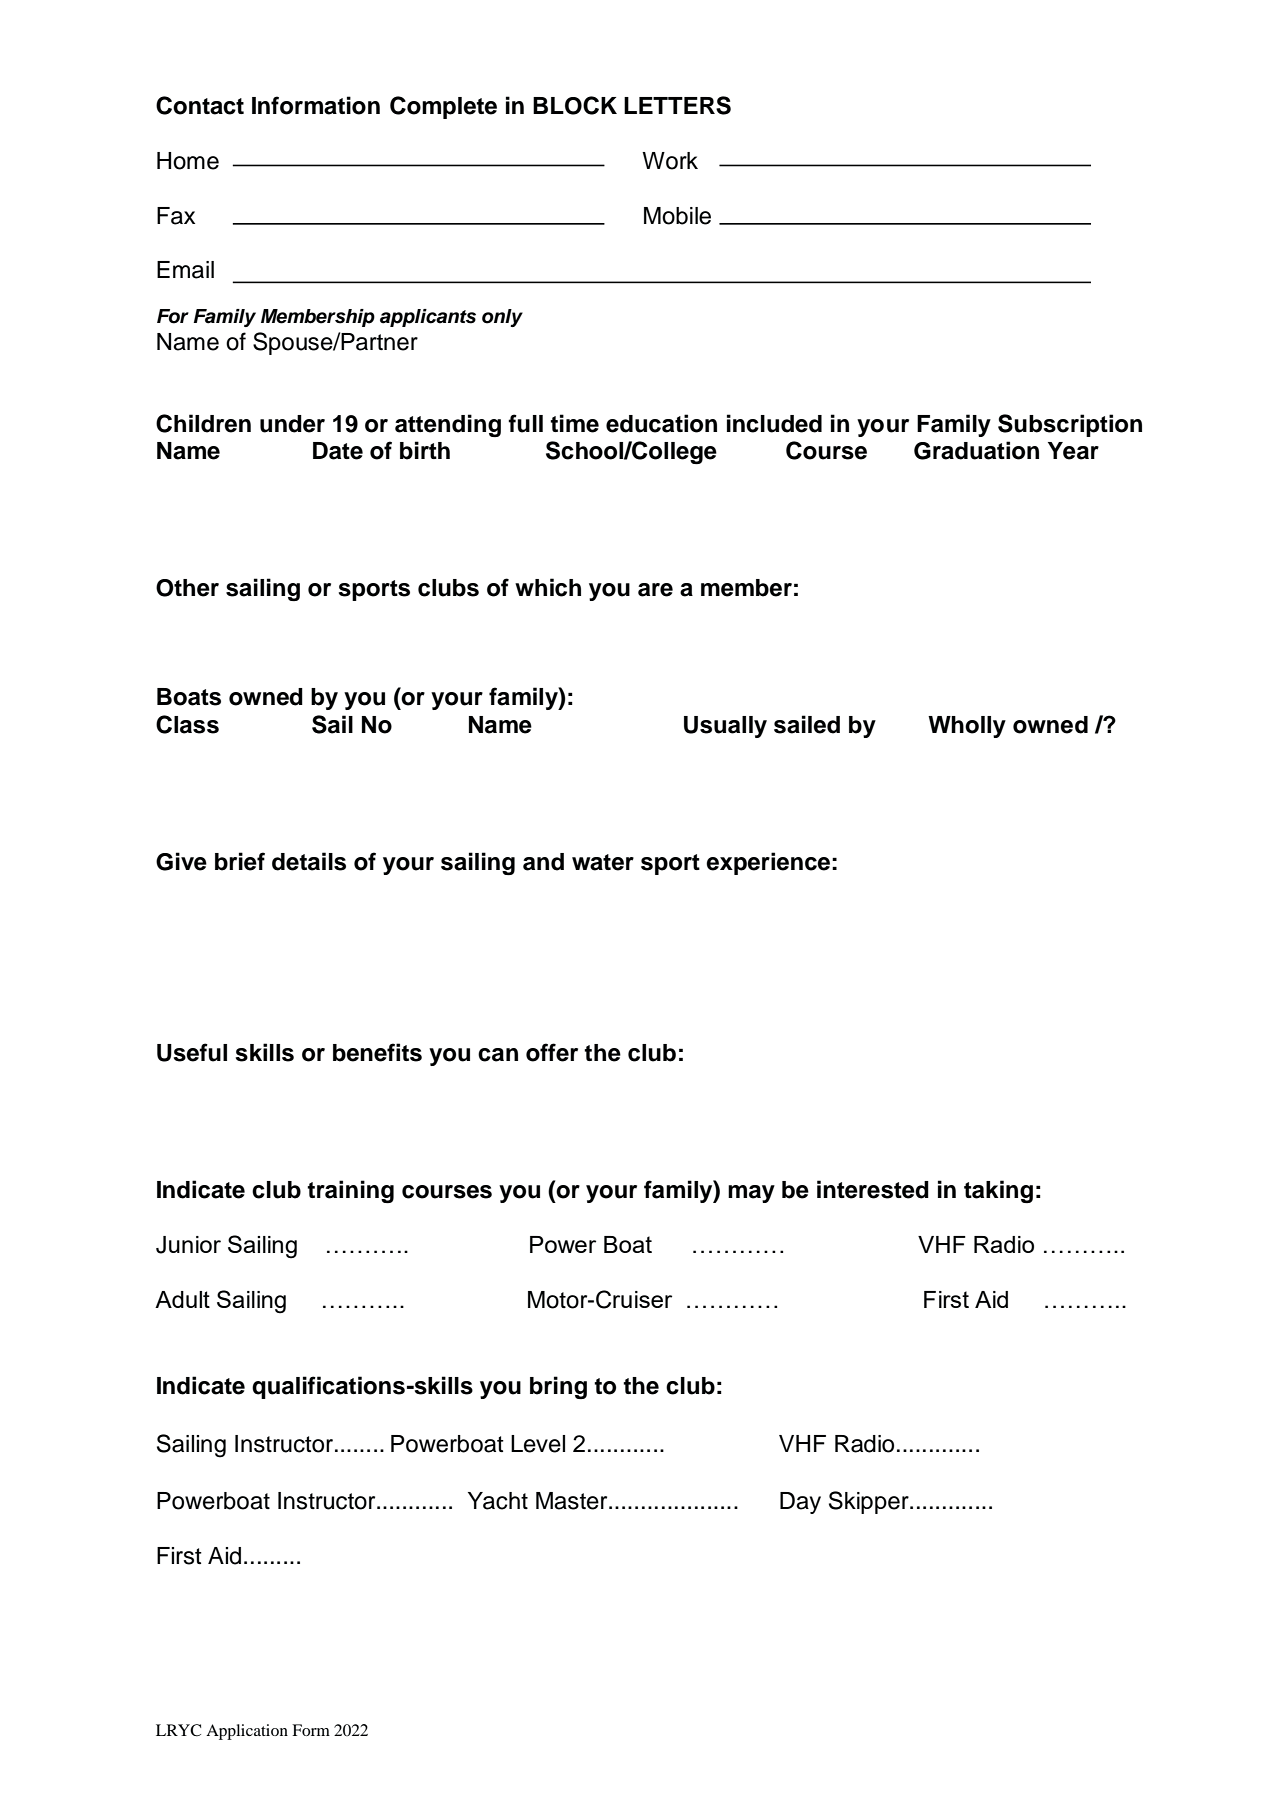  What do you see at coordinates (188, 161) in the screenshot?
I see `Home` at bounding box center [188, 161].
